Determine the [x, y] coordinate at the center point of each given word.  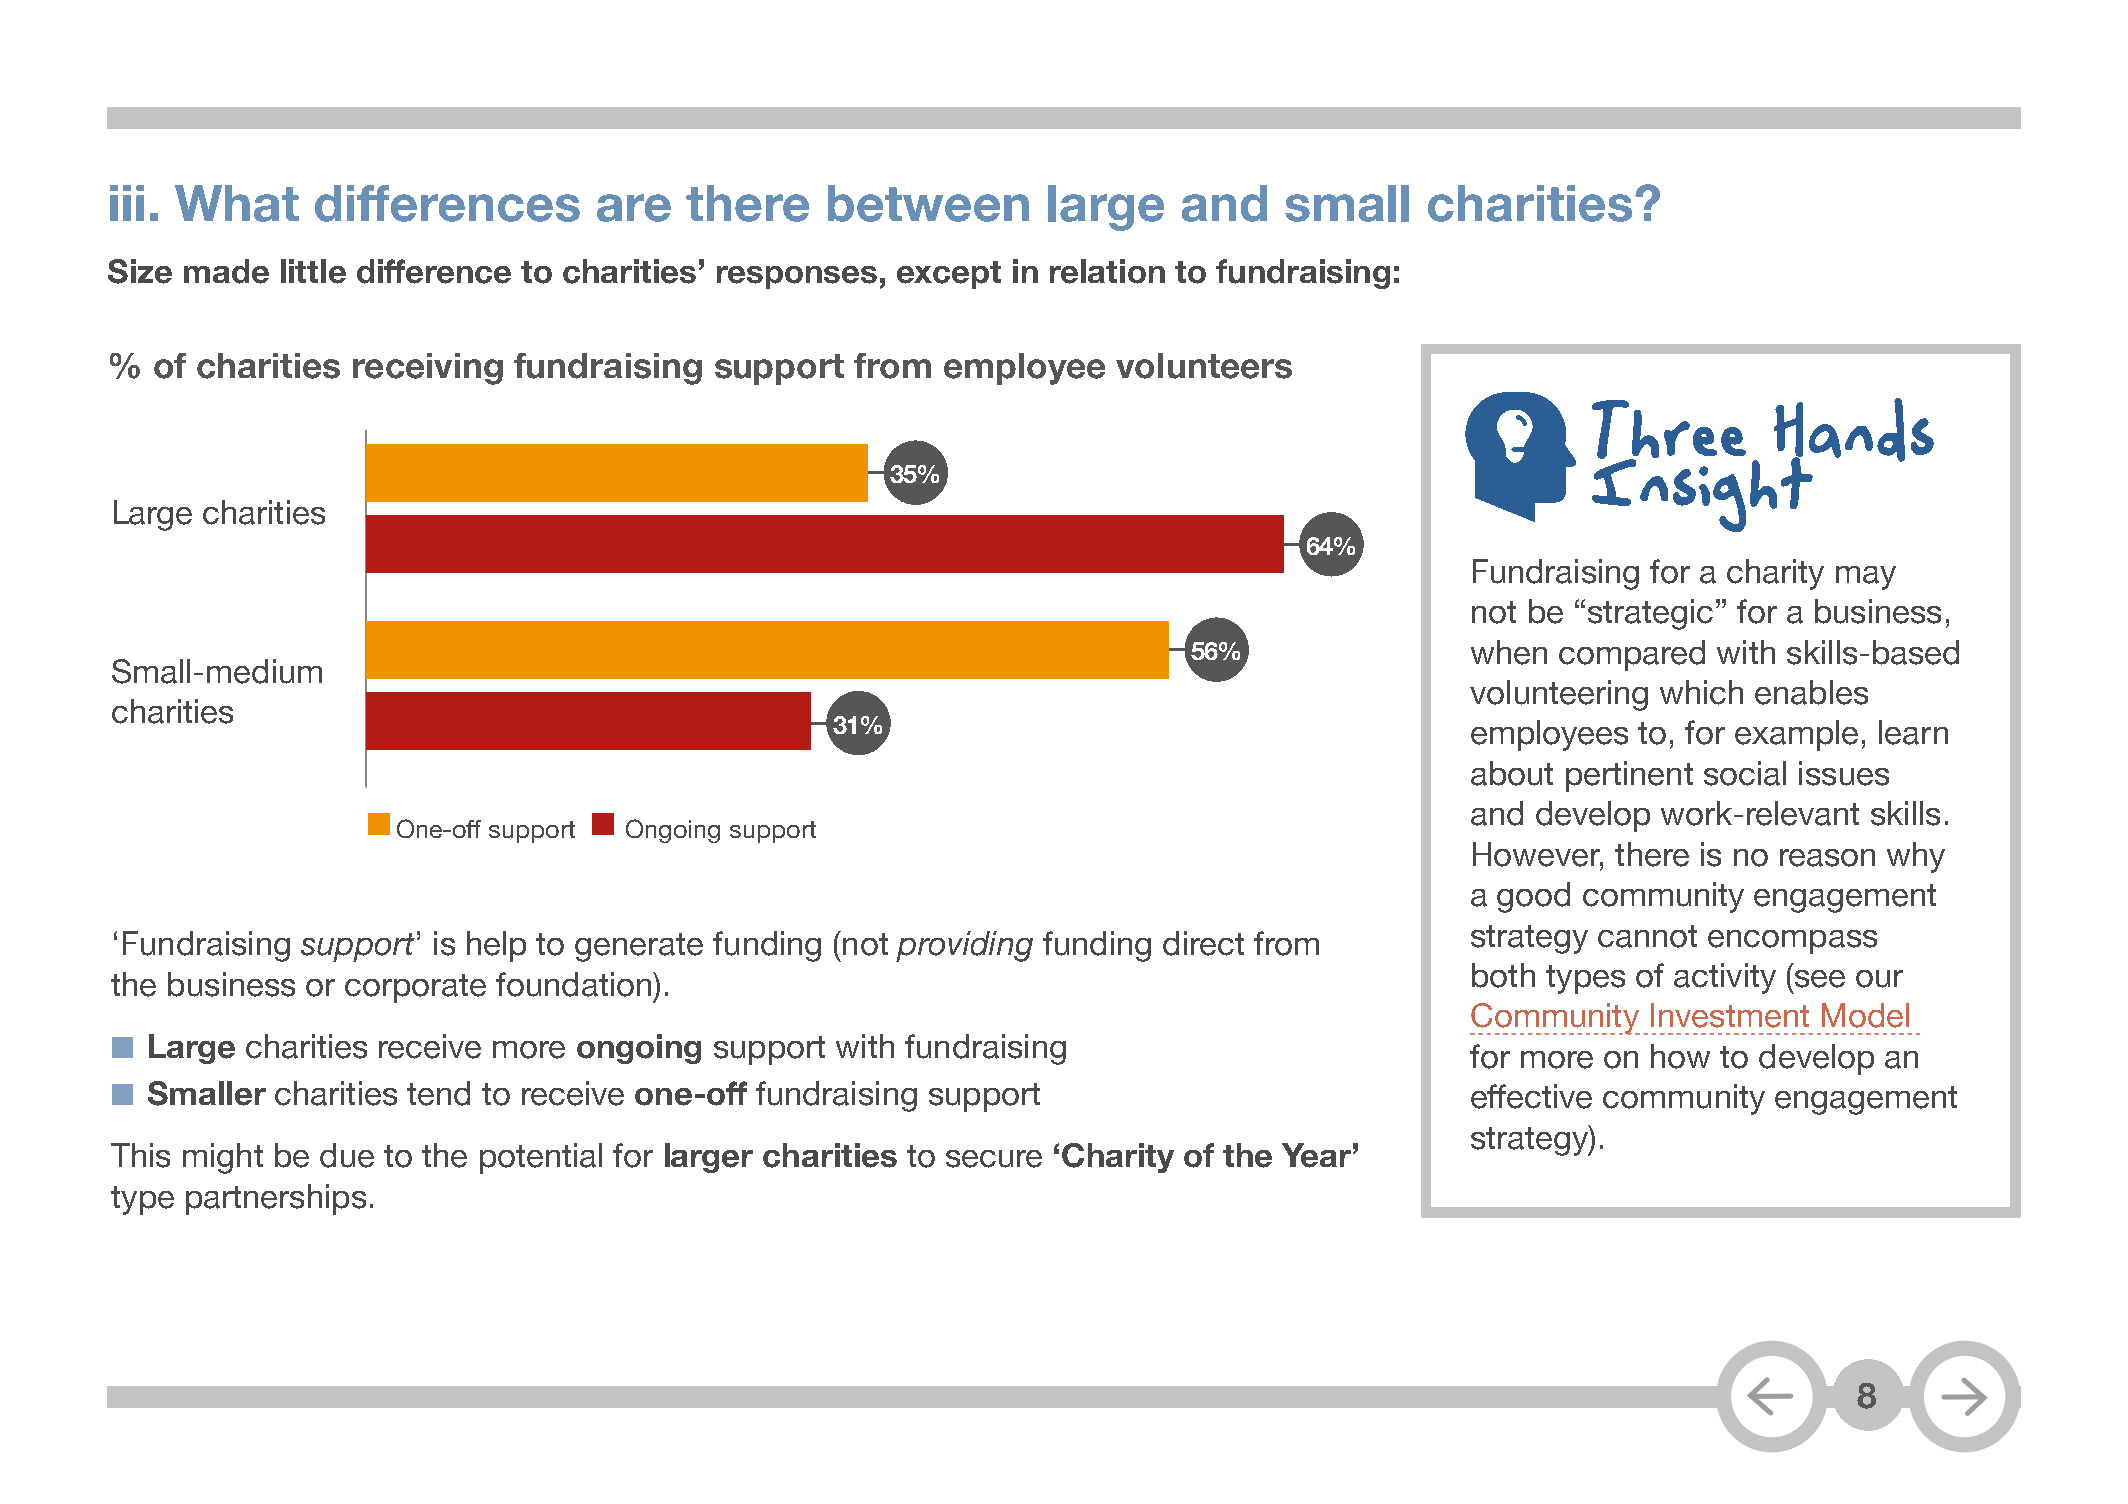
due [347, 1155]
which [1701, 692]
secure [994, 1159]
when [1509, 652]
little [313, 271]
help [496, 946]
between [928, 203]
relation [1107, 271]
